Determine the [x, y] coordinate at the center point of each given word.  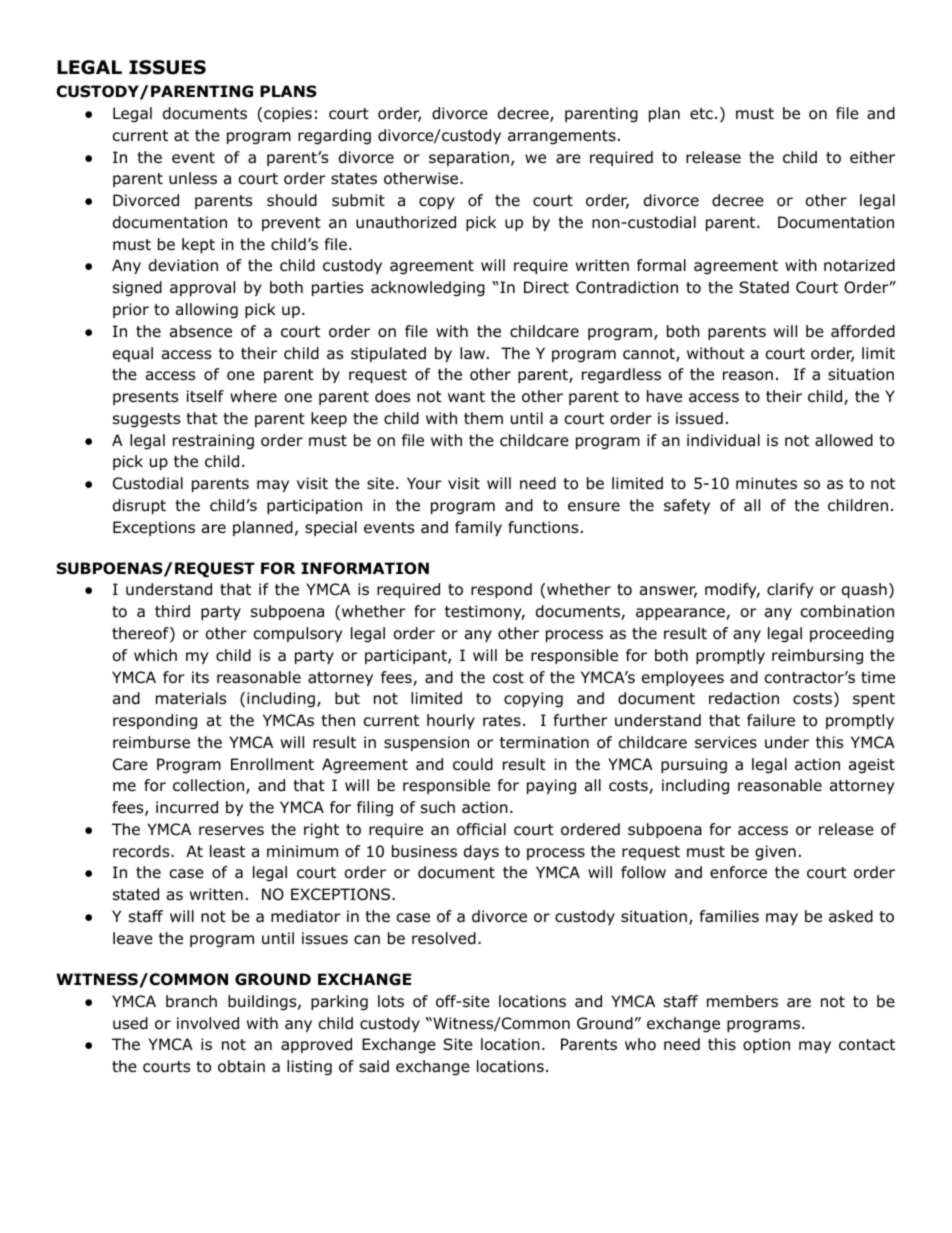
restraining [213, 442]
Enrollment [272, 764]
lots [391, 1001]
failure [771, 720]
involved [208, 1023]
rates [502, 721]
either [872, 157]
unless [193, 178]
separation [469, 158]
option [766, 1045]
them [483, 418]
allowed [844, 440]
